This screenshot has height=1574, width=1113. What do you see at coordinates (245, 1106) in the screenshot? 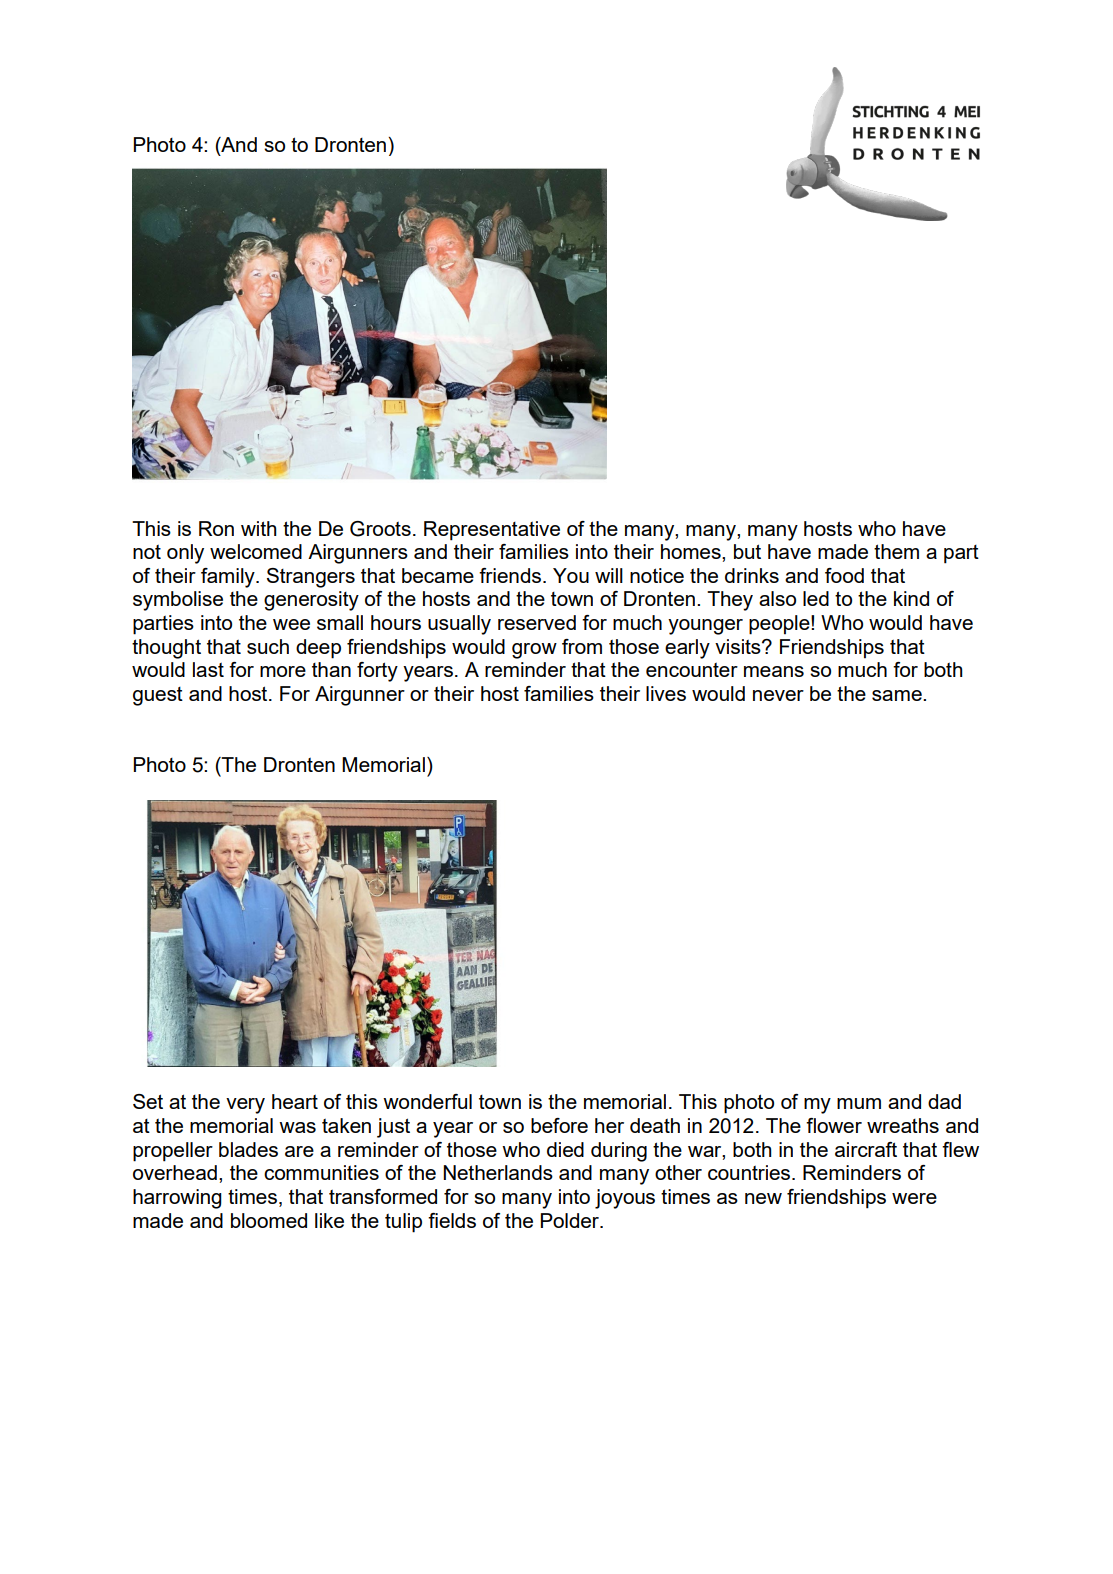
I see `very` at bounding box center [245, 1106].
